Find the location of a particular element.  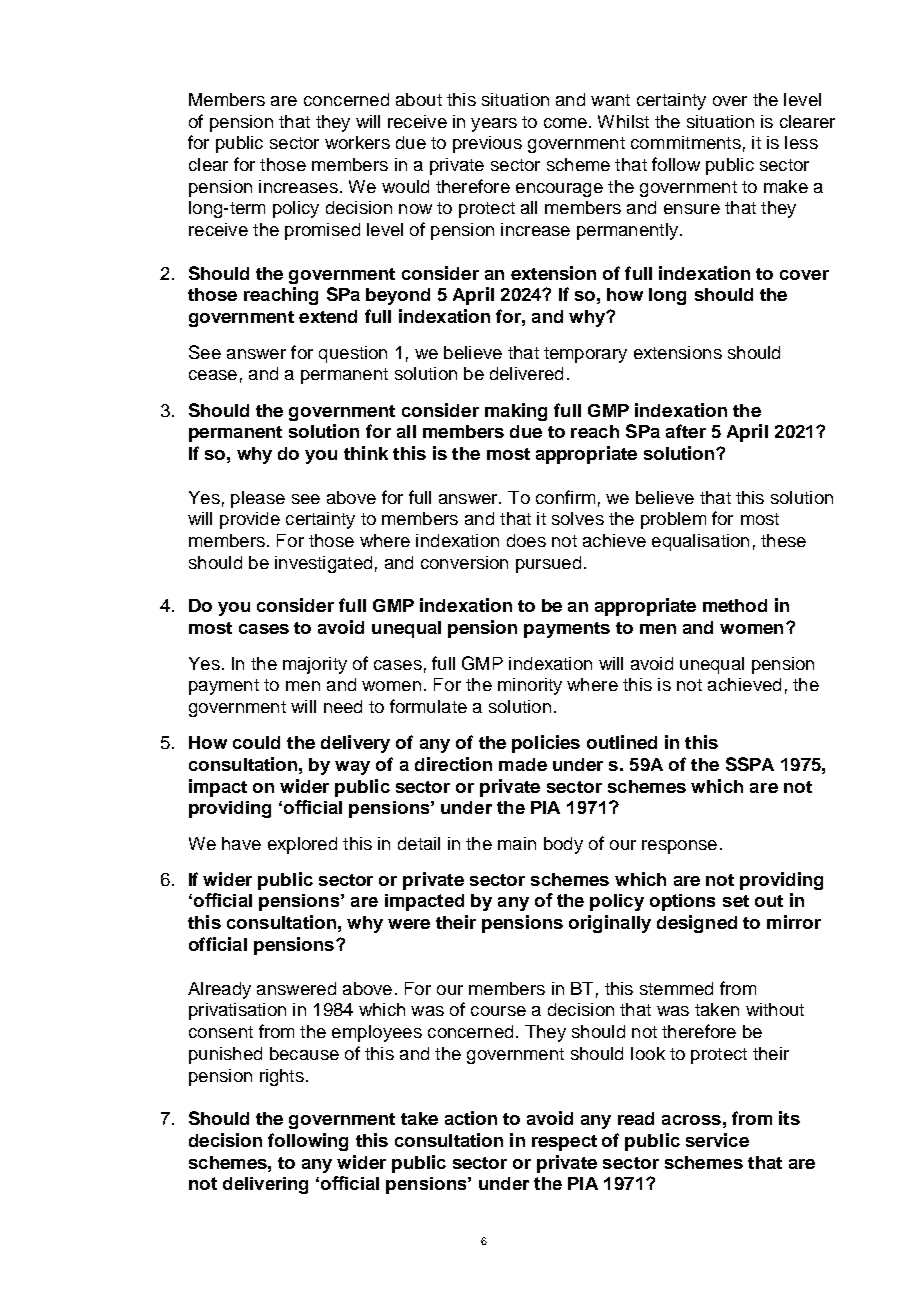

confirm is located at coordinates (565, 497).
